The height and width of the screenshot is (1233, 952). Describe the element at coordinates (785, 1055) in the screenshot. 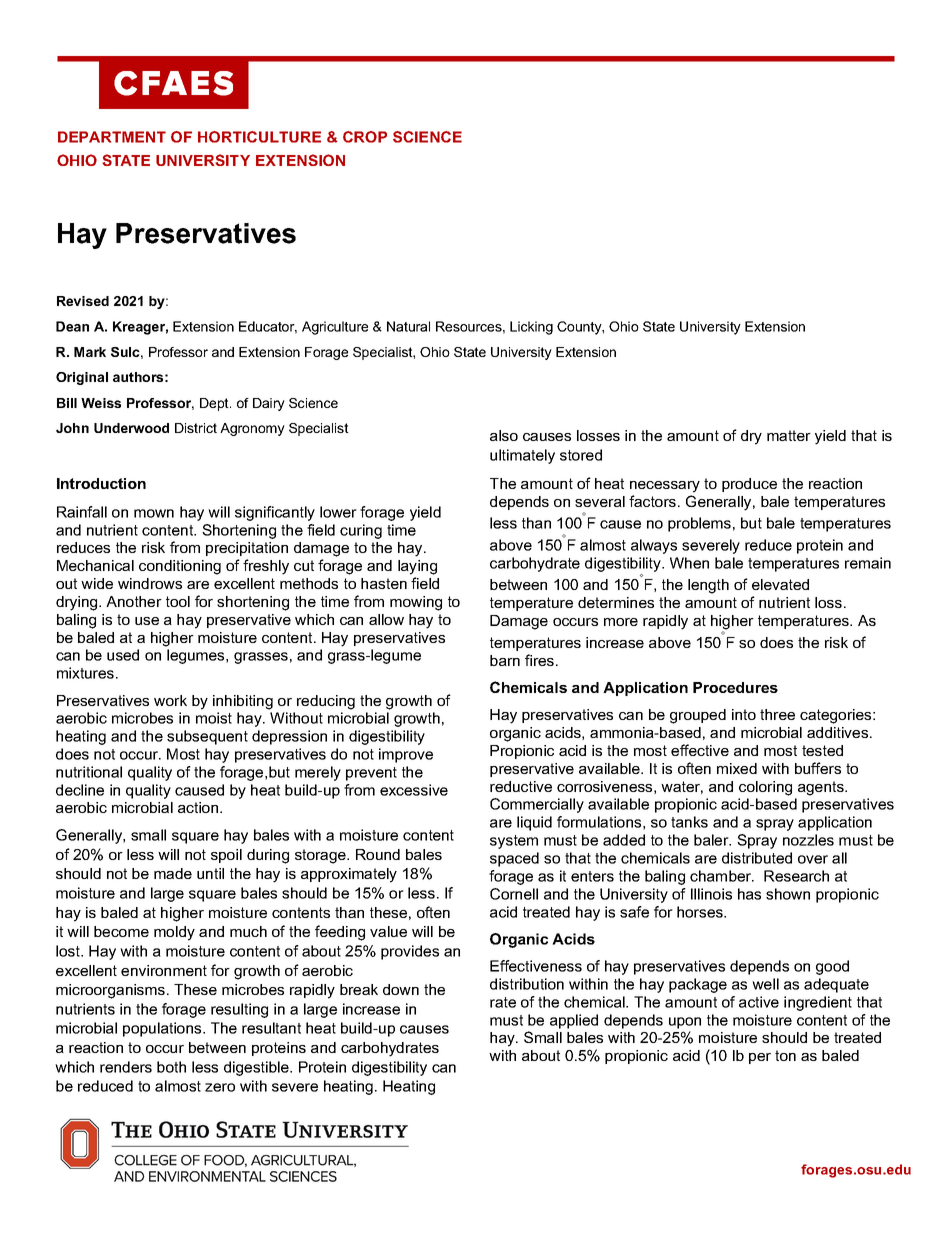

I see `ton` at that location.
